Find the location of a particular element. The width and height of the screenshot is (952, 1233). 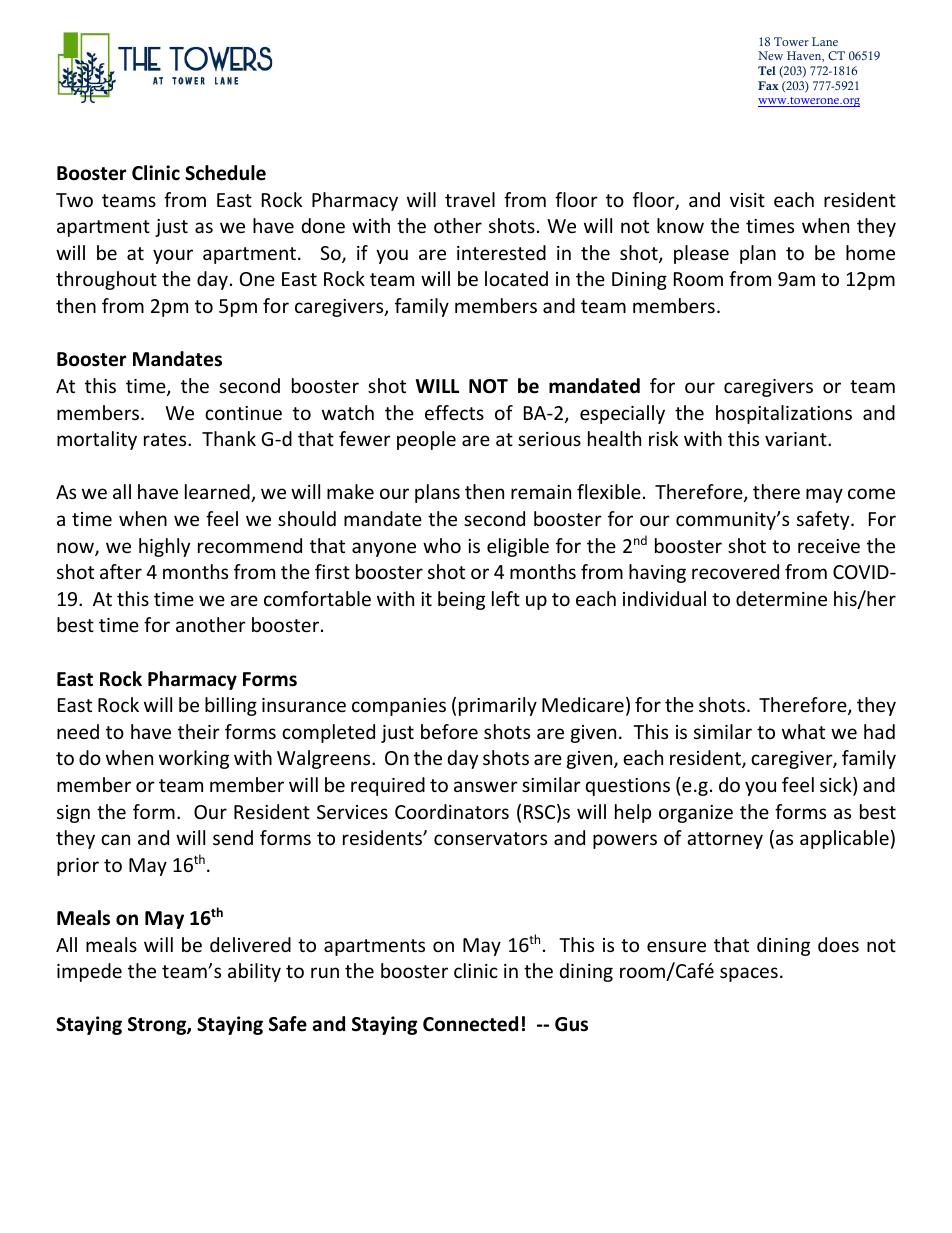

continue is located at coordinates (243, 413).
